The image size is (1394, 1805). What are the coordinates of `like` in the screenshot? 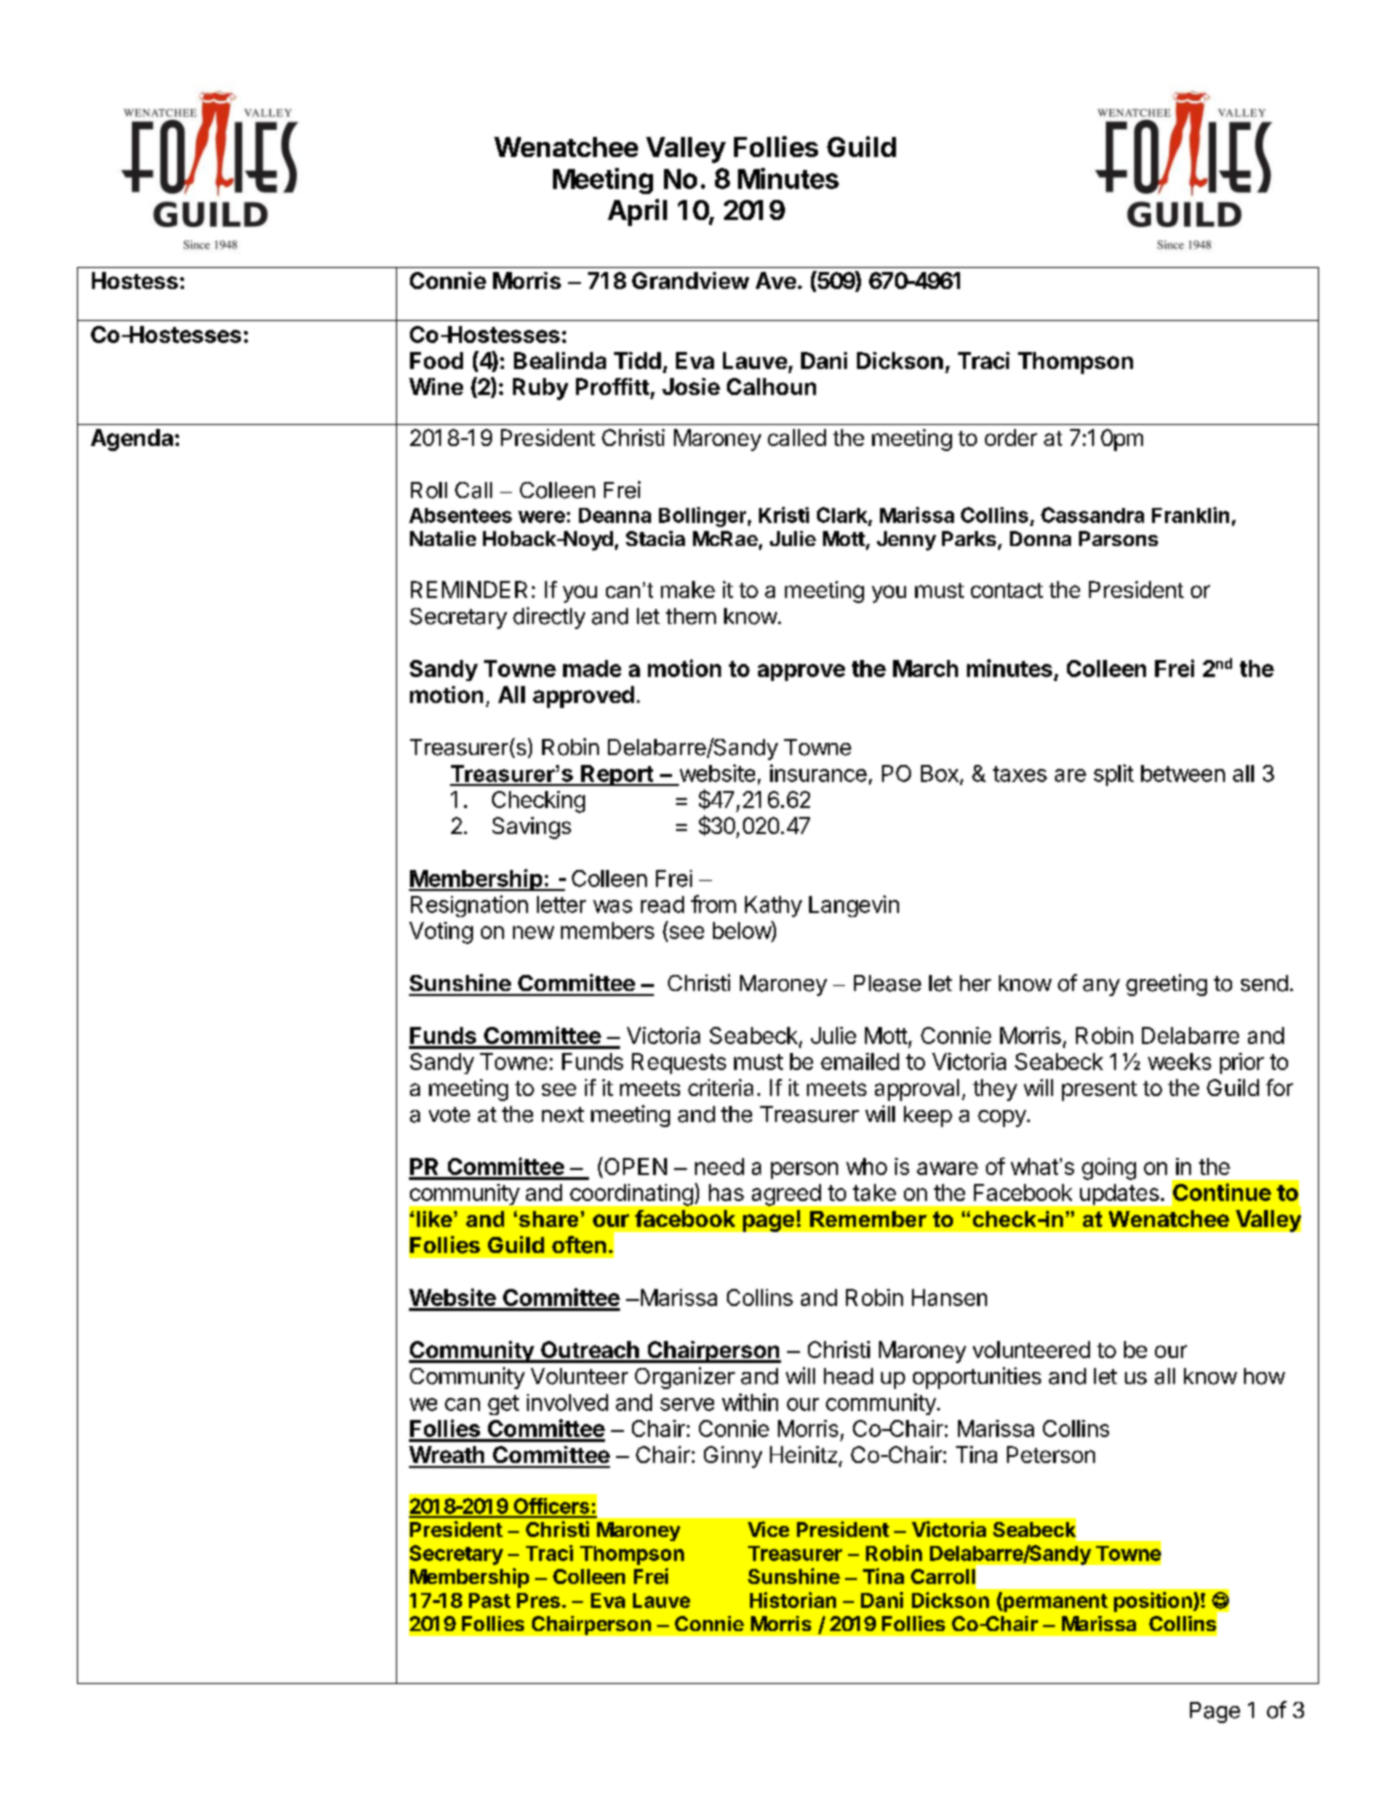 It's located at (434, 1219).
